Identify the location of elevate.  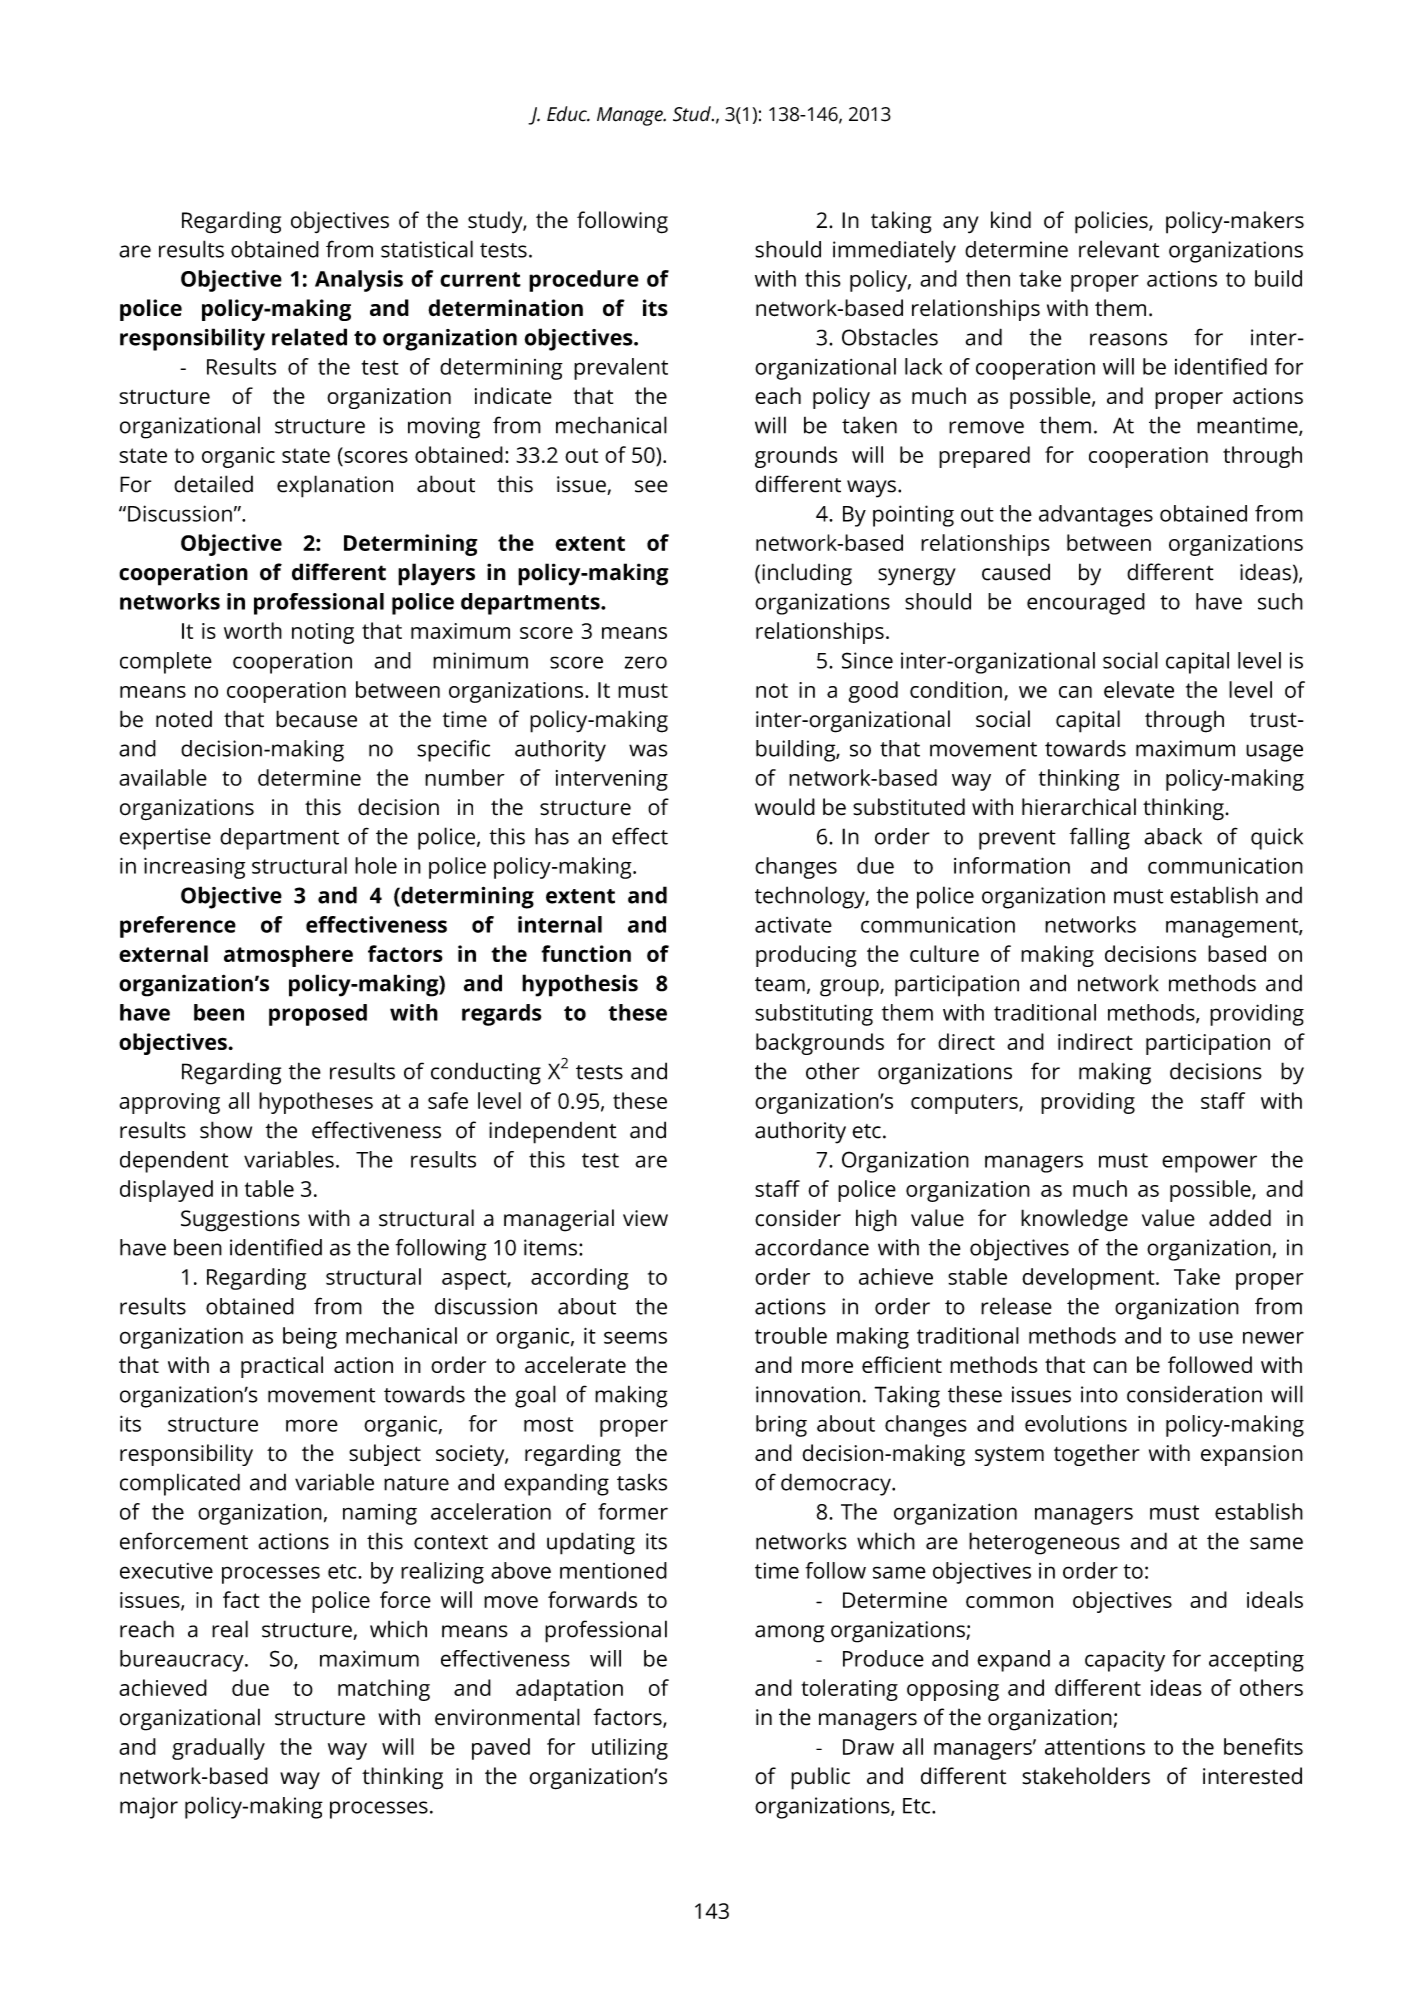
(1139, 689).
